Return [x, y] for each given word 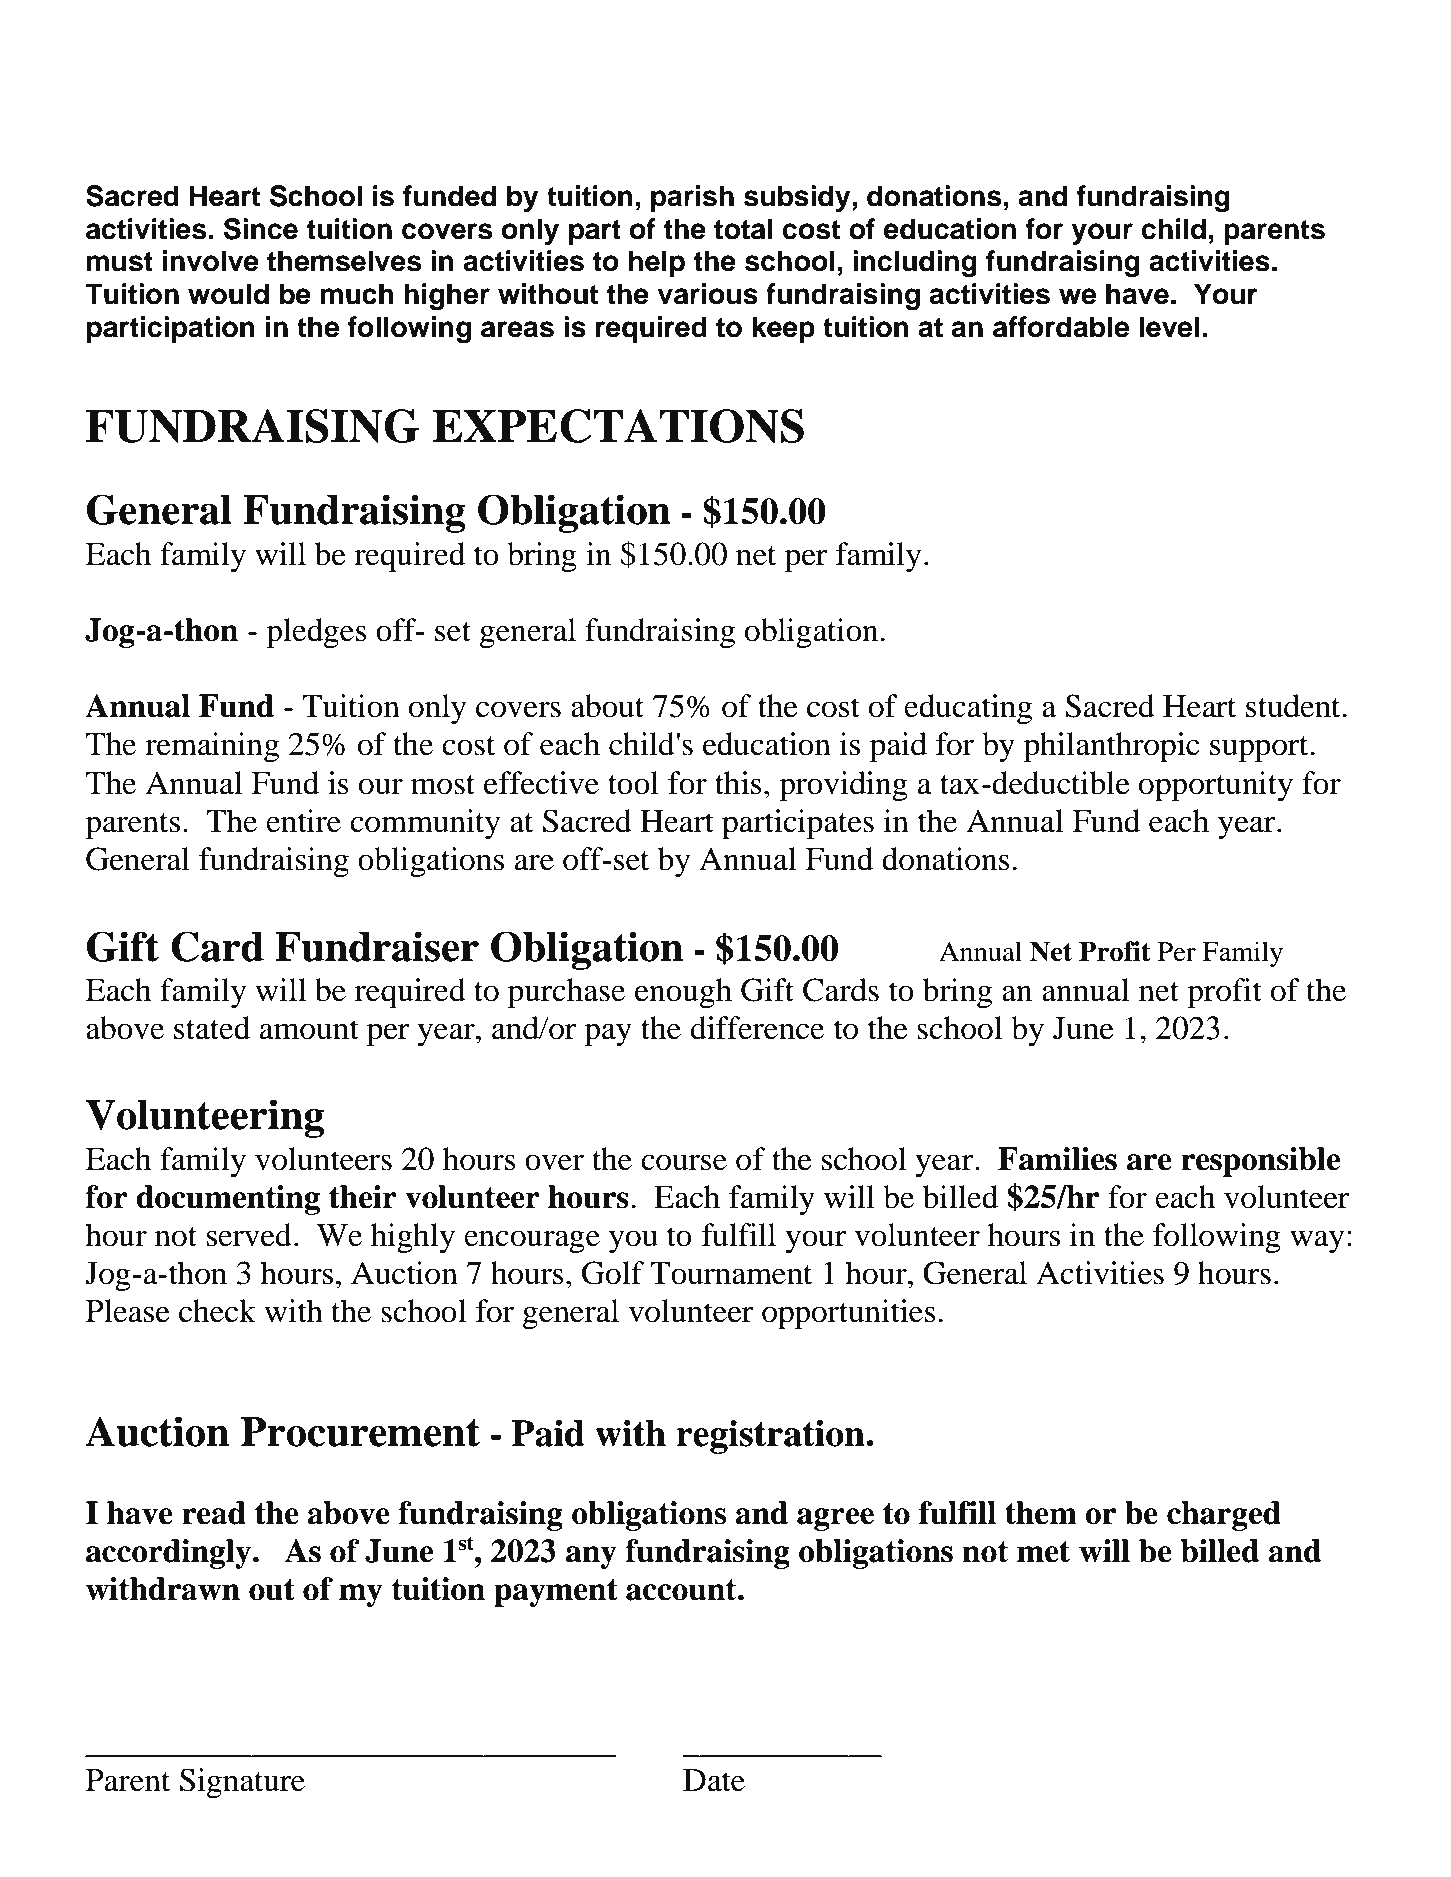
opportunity [1216, 786]
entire [303, 821]
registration [772, 1437]
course [684, 1162]
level [1169, 327]
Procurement [360, 1432]
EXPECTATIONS [618, 426]
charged [1224, 1516]
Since [261, 229]
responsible [1260, 1162]
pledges [316, 633]
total [743, 229]
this [738, 783]
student [1293, 706]
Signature [242, 1783]
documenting [228, 1200]
